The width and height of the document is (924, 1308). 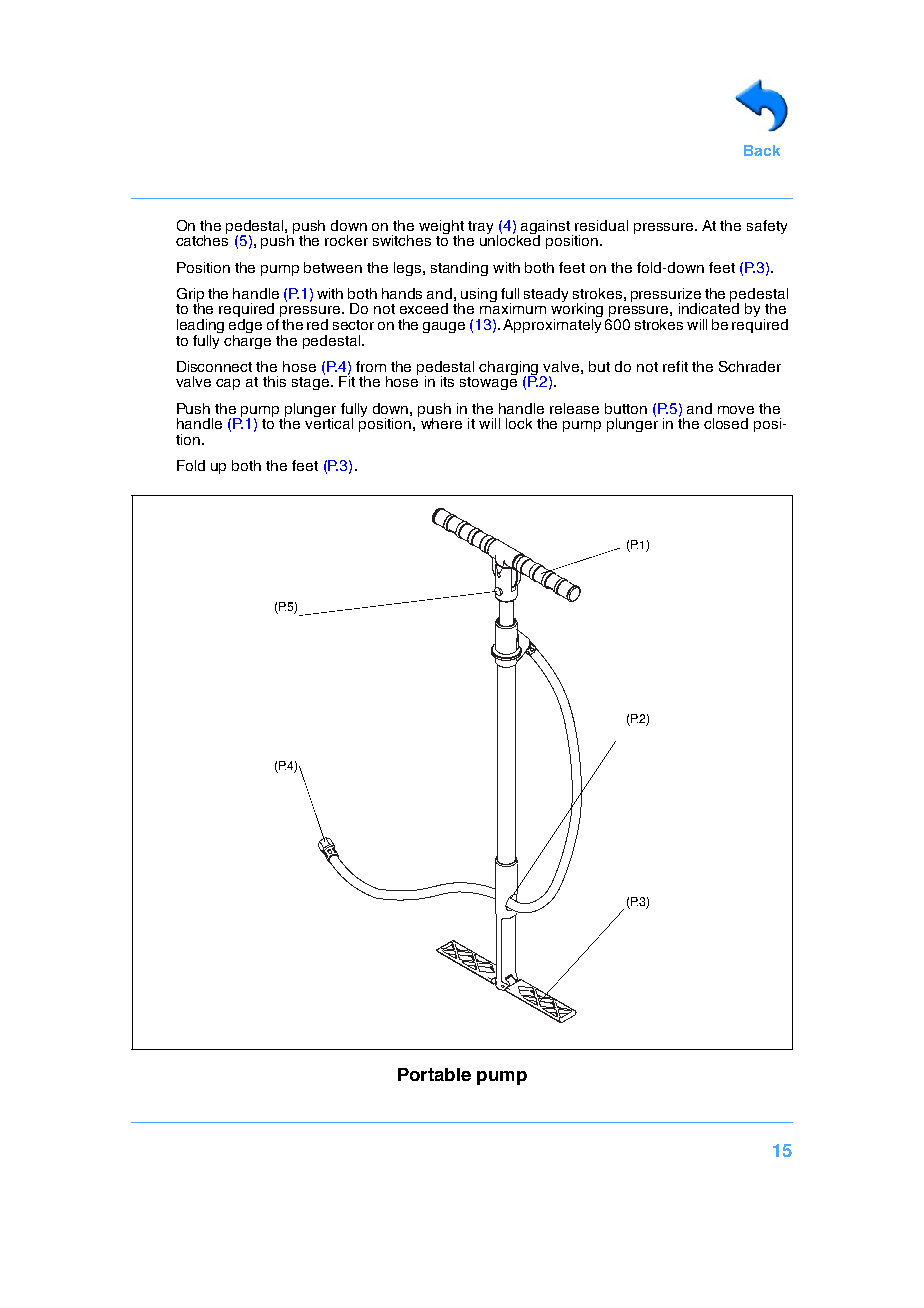 I want to click on refit, so click(x=675, y=366).
